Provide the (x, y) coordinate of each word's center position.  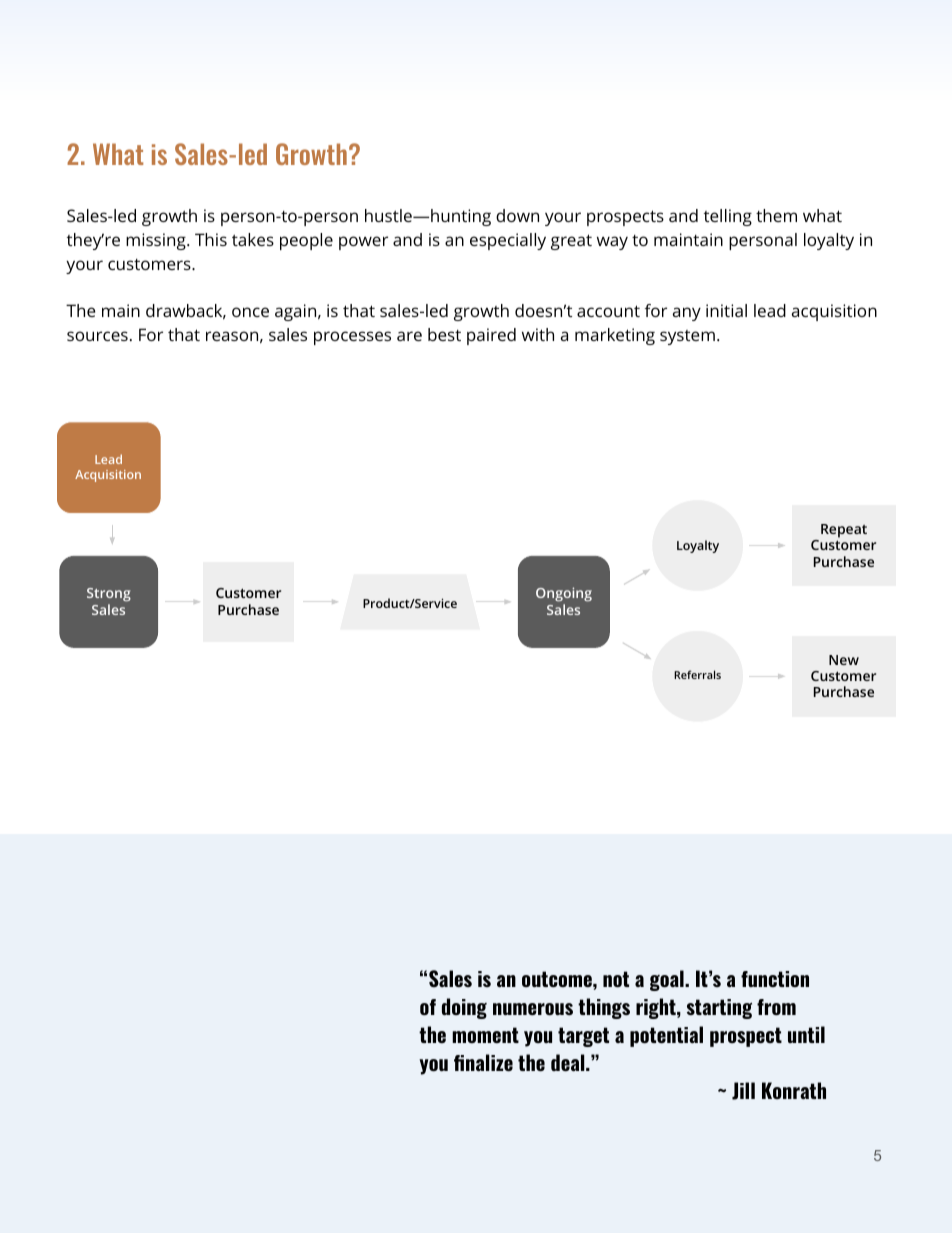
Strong (109, 596)
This (211, 239)
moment (485, 1035)
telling (728, 217)
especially (508, 241)
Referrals (697, 674)
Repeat (844, 531)
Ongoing (564, 596)
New (844, 660)
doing (464, 1008)
